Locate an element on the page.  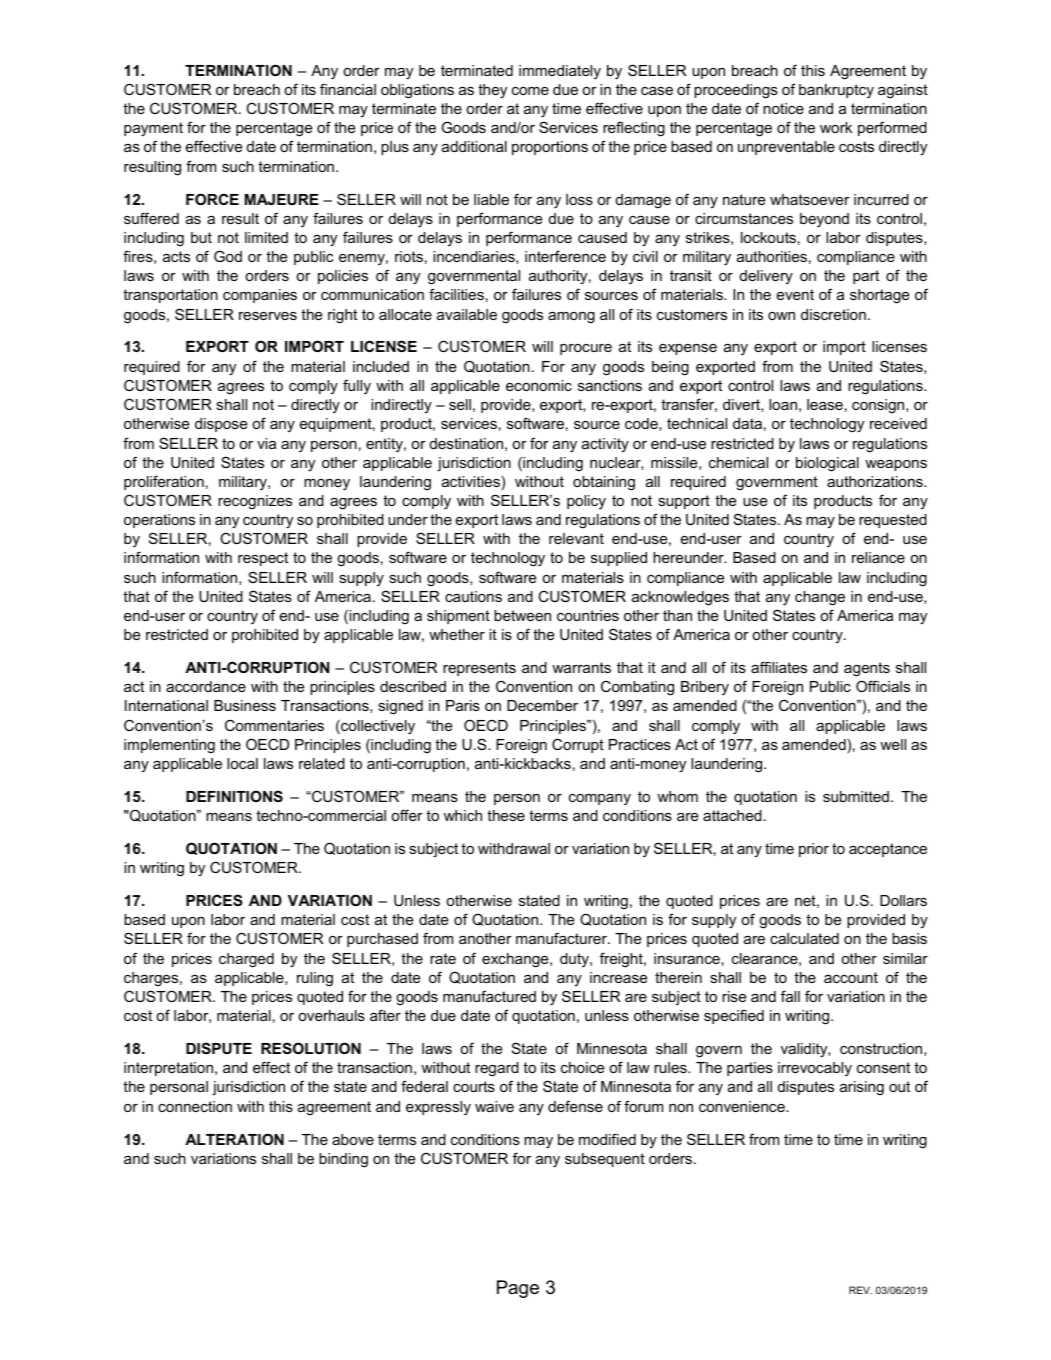
come is located at coordinates (530, 91).
